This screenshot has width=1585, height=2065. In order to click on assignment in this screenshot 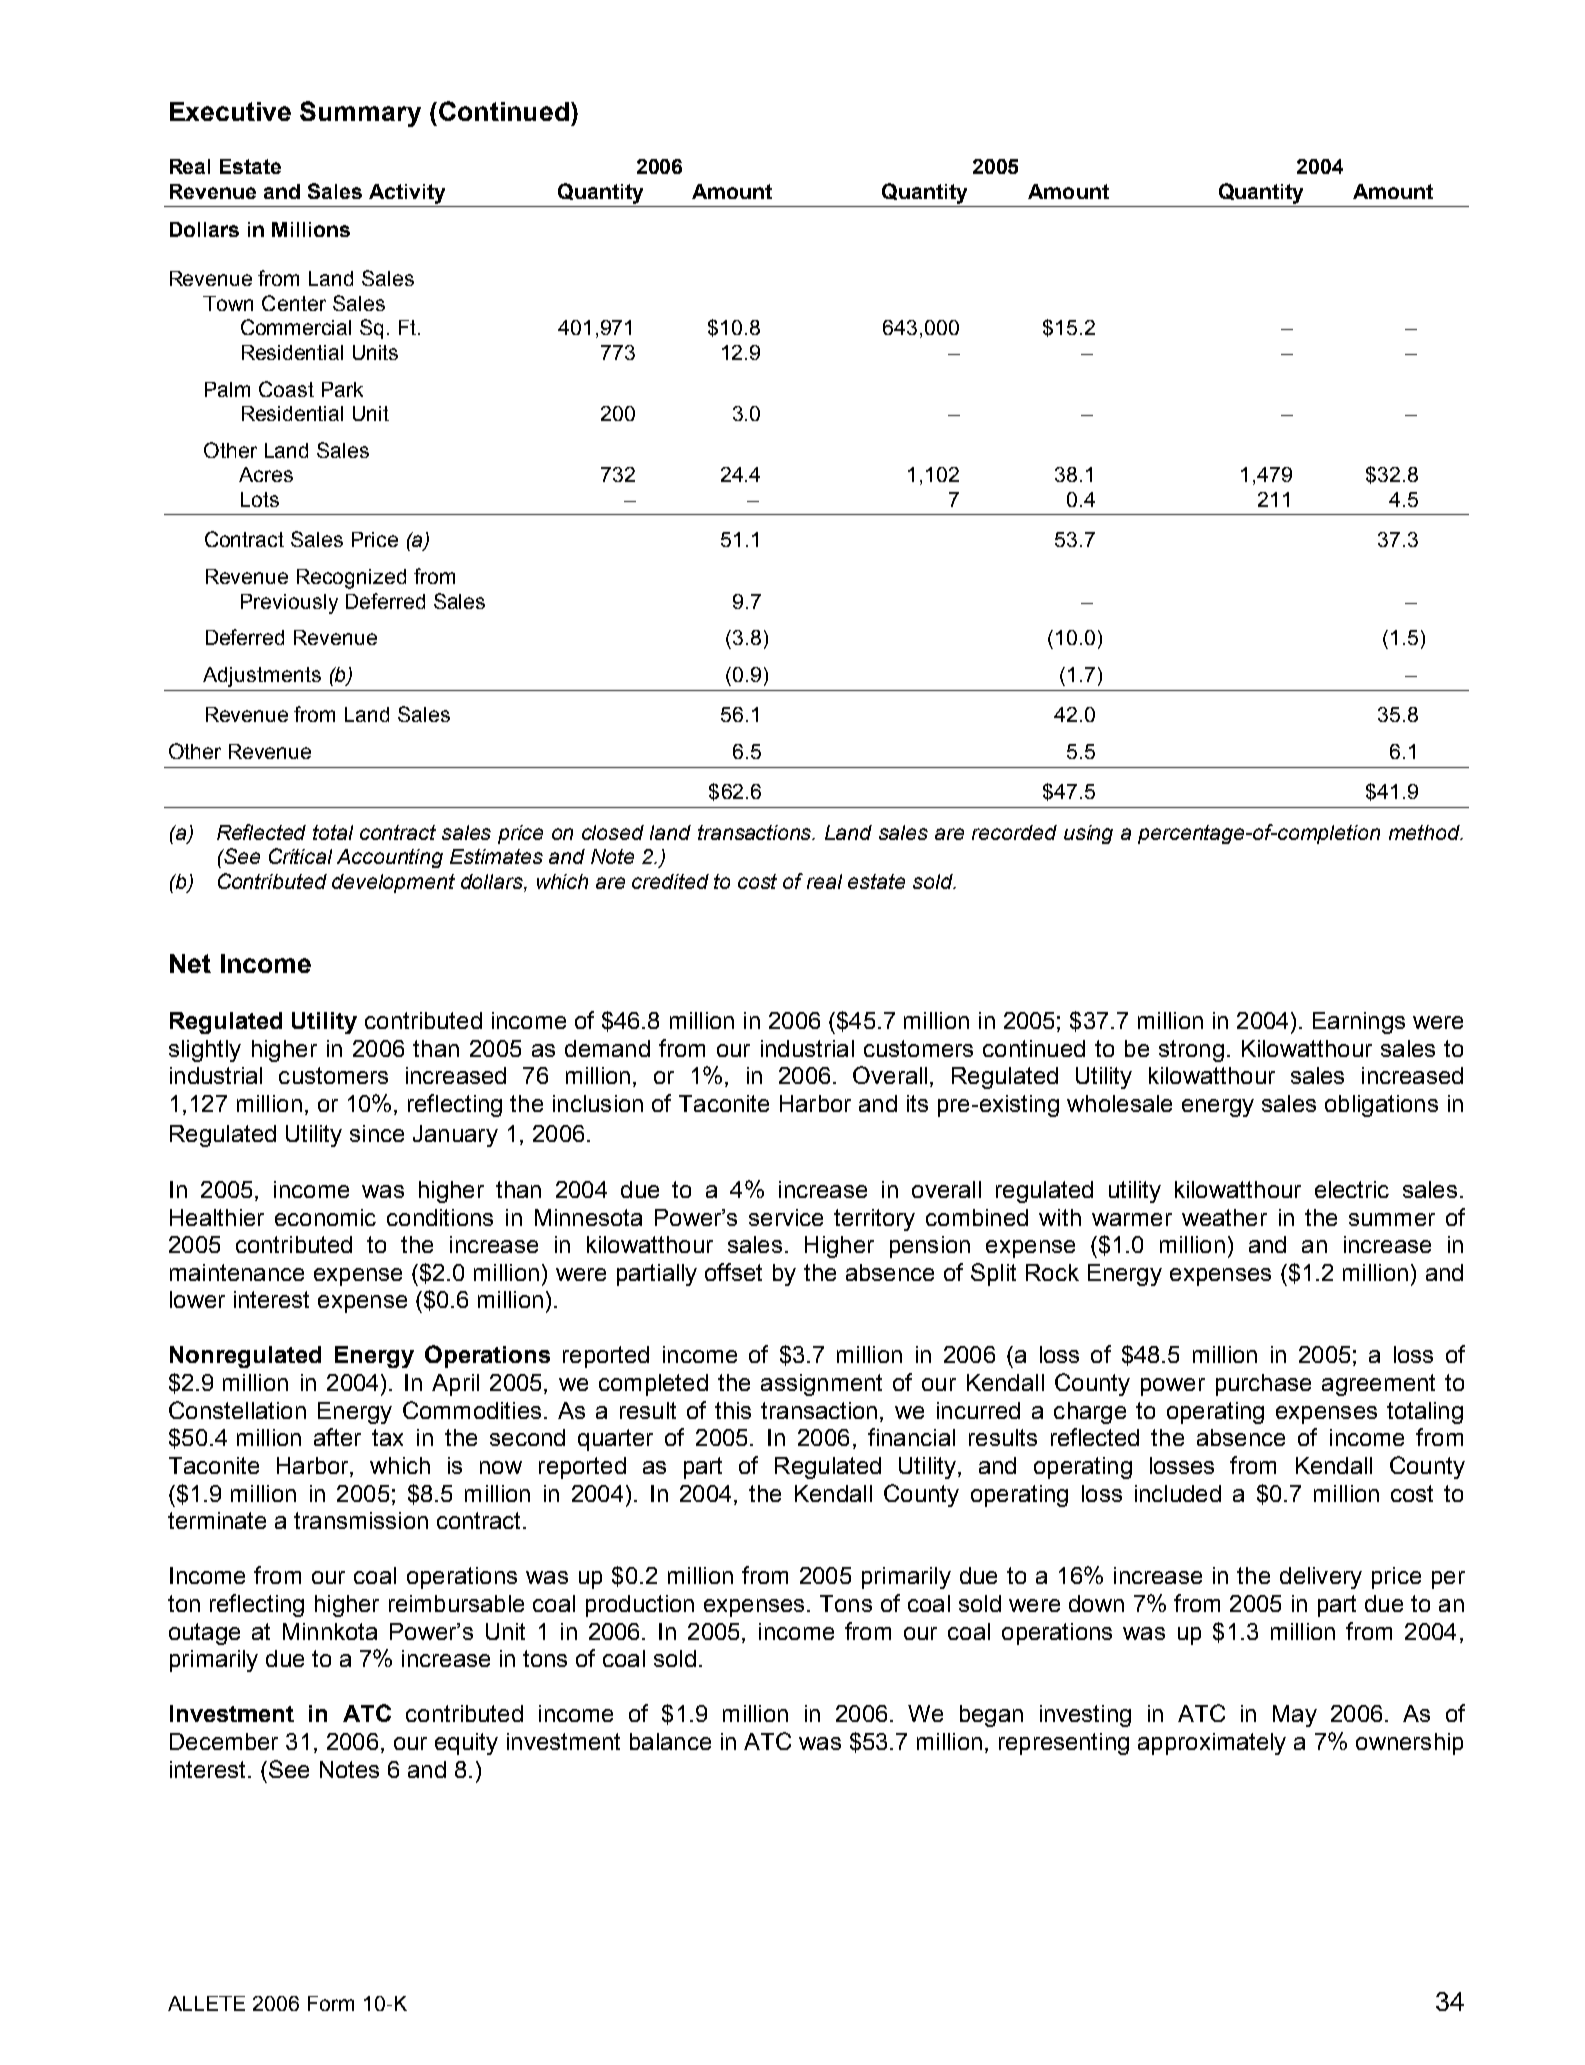, I will do `click(821, 1385)`.
